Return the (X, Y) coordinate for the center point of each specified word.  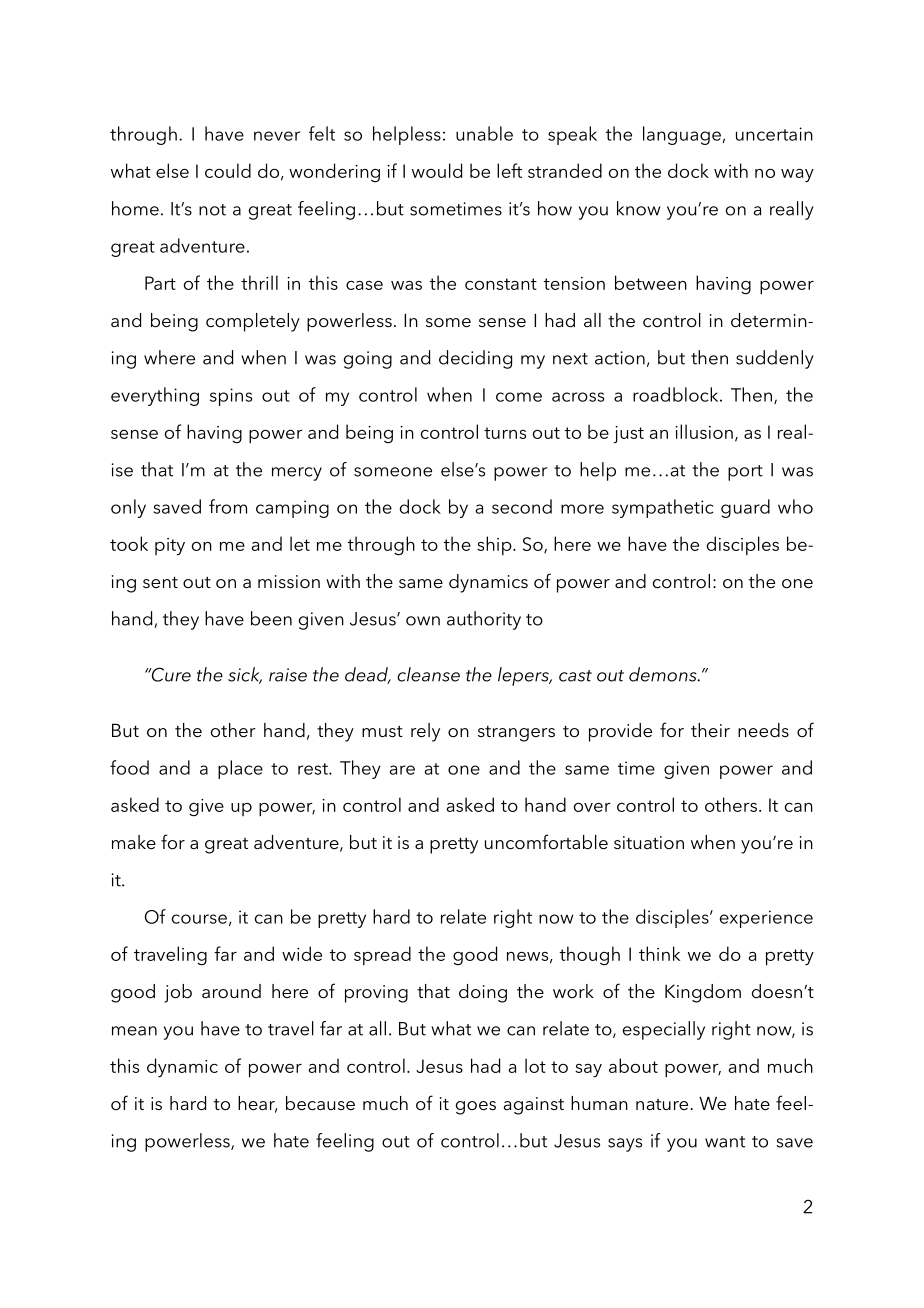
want (725, 1142)
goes (476, 1108)
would (437, 170)
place (240, 769)
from (228, 506)
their (710, 730)
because (320, 1103)
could (228, 170)
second (522, 506)
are (402, 770)
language (683, 135)
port (745, 473)
